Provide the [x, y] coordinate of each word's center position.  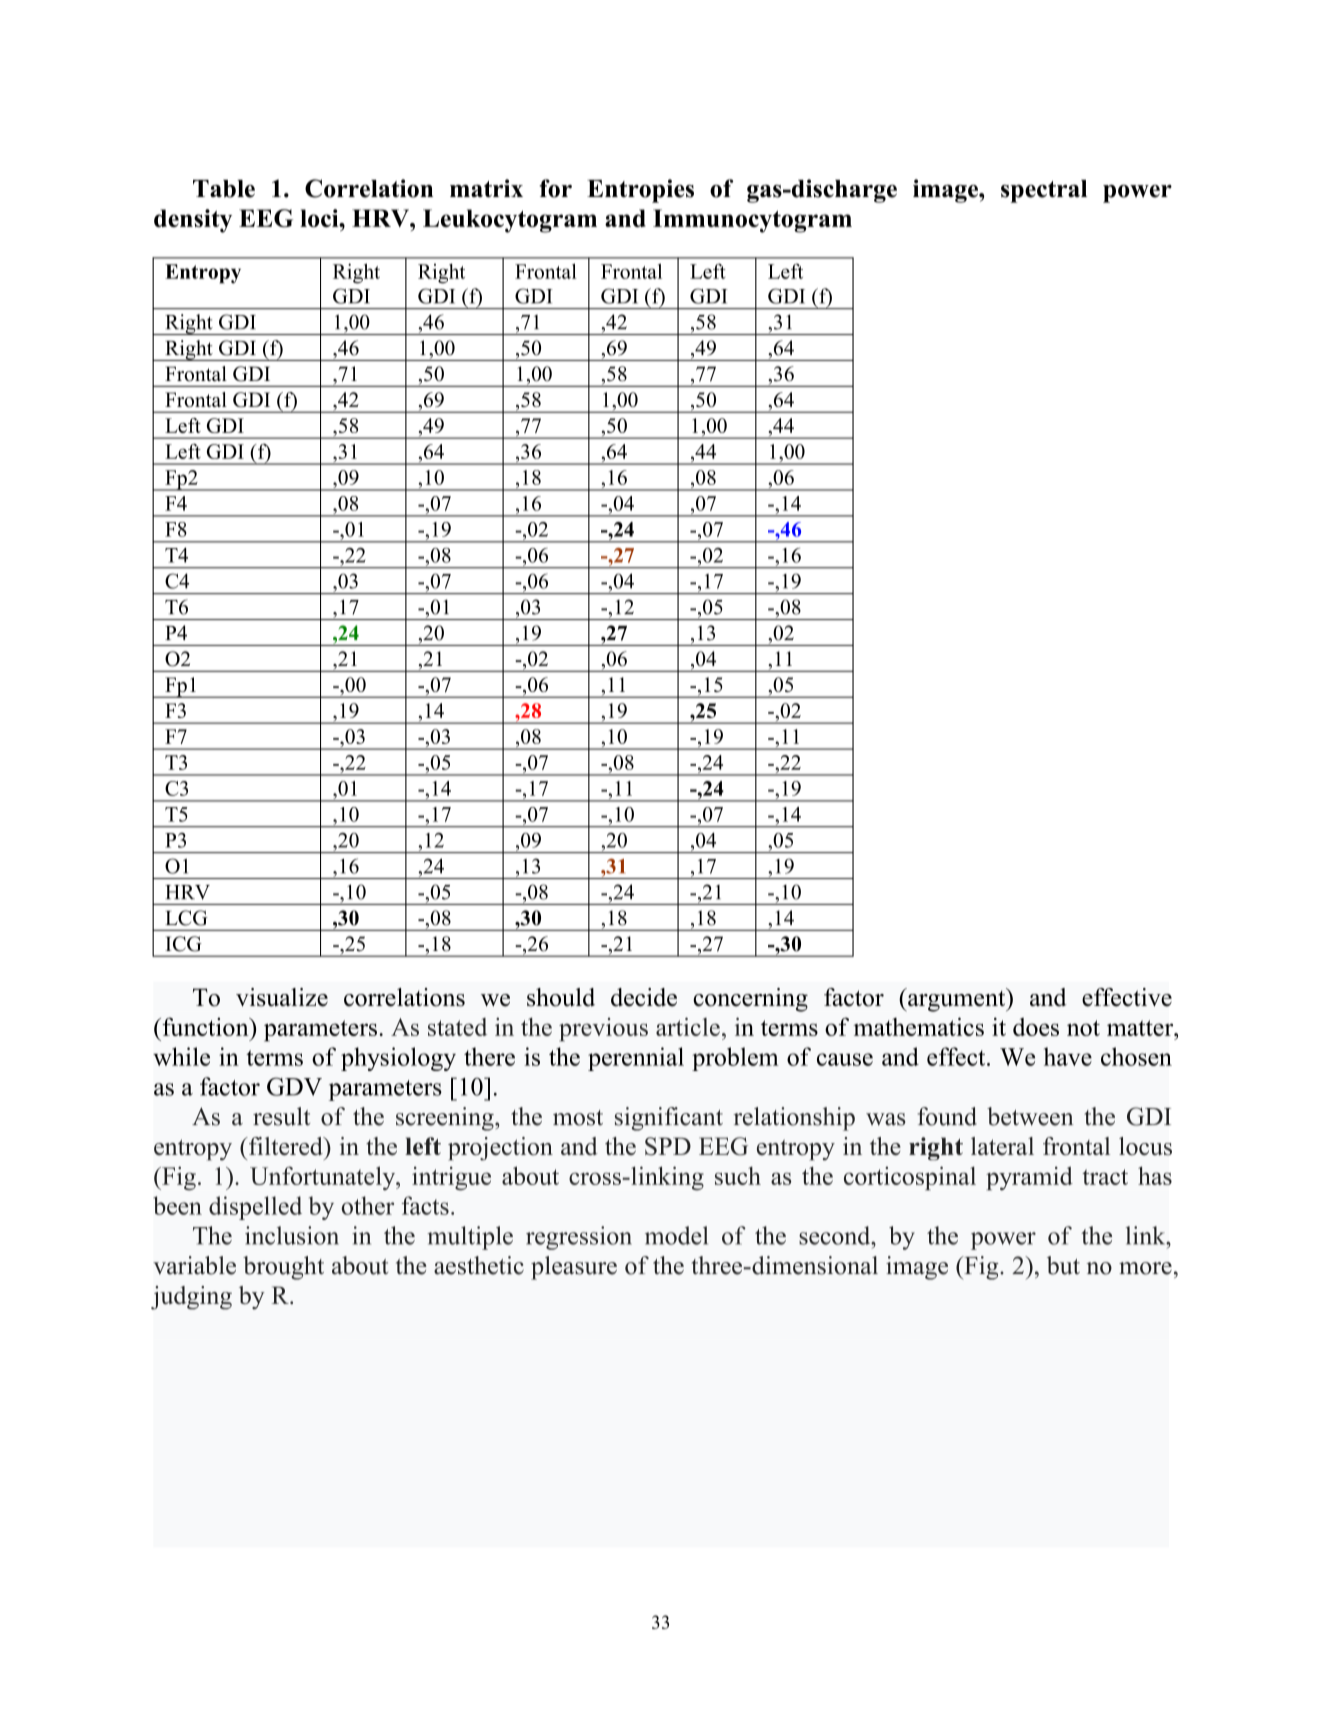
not [1083, 1028]
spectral [1044, 191]
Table [224, 189]
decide [644, 997]
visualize [282, 997]
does [1036, 1027]
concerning [750, 1000]
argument [957, 1000]
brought [283, 1268]
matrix [486, 188]
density [193, 221]
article [688, 1026]
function [205, 1026]
